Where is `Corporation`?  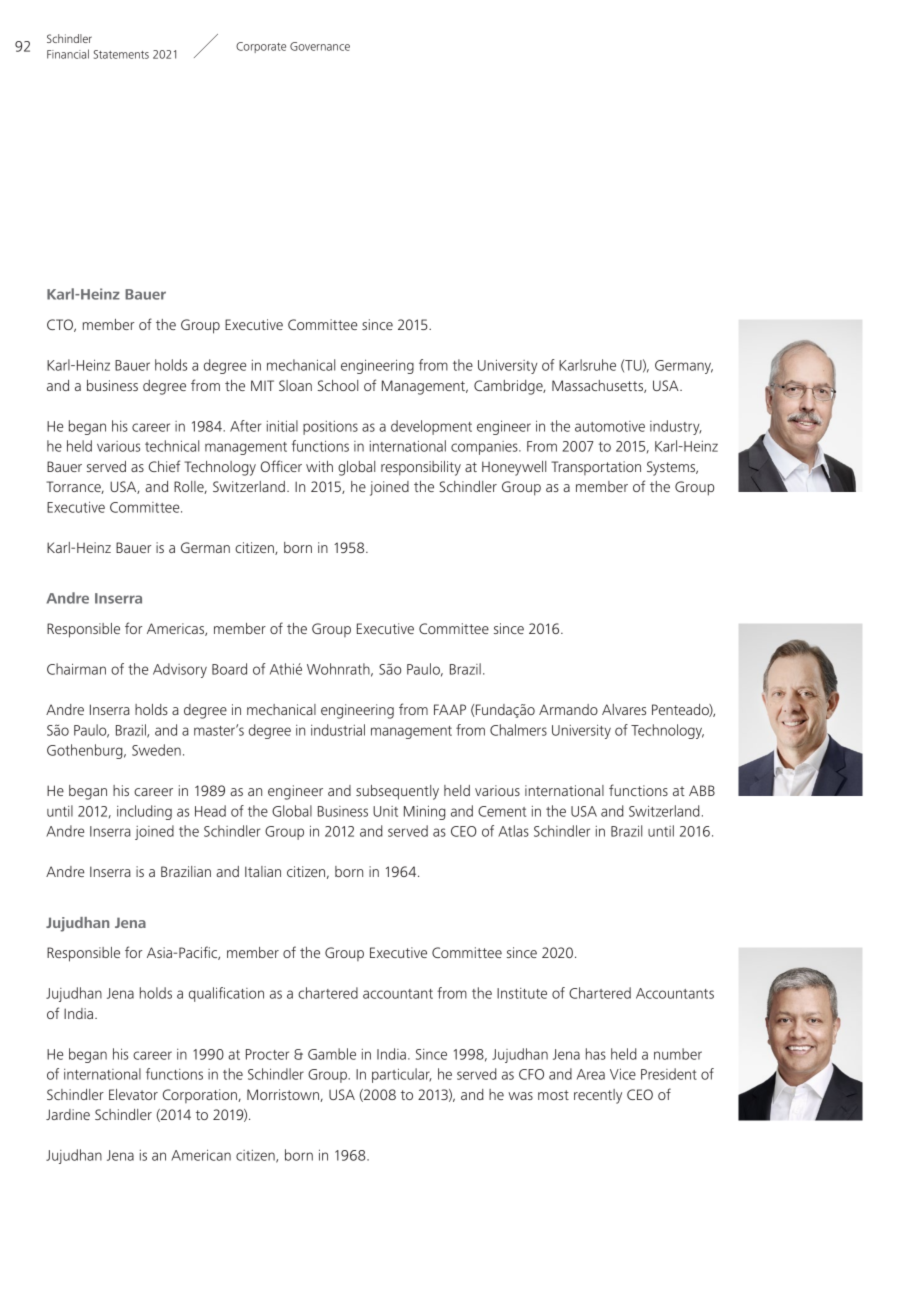
Corporation is located at coordinates (201, 1096).
